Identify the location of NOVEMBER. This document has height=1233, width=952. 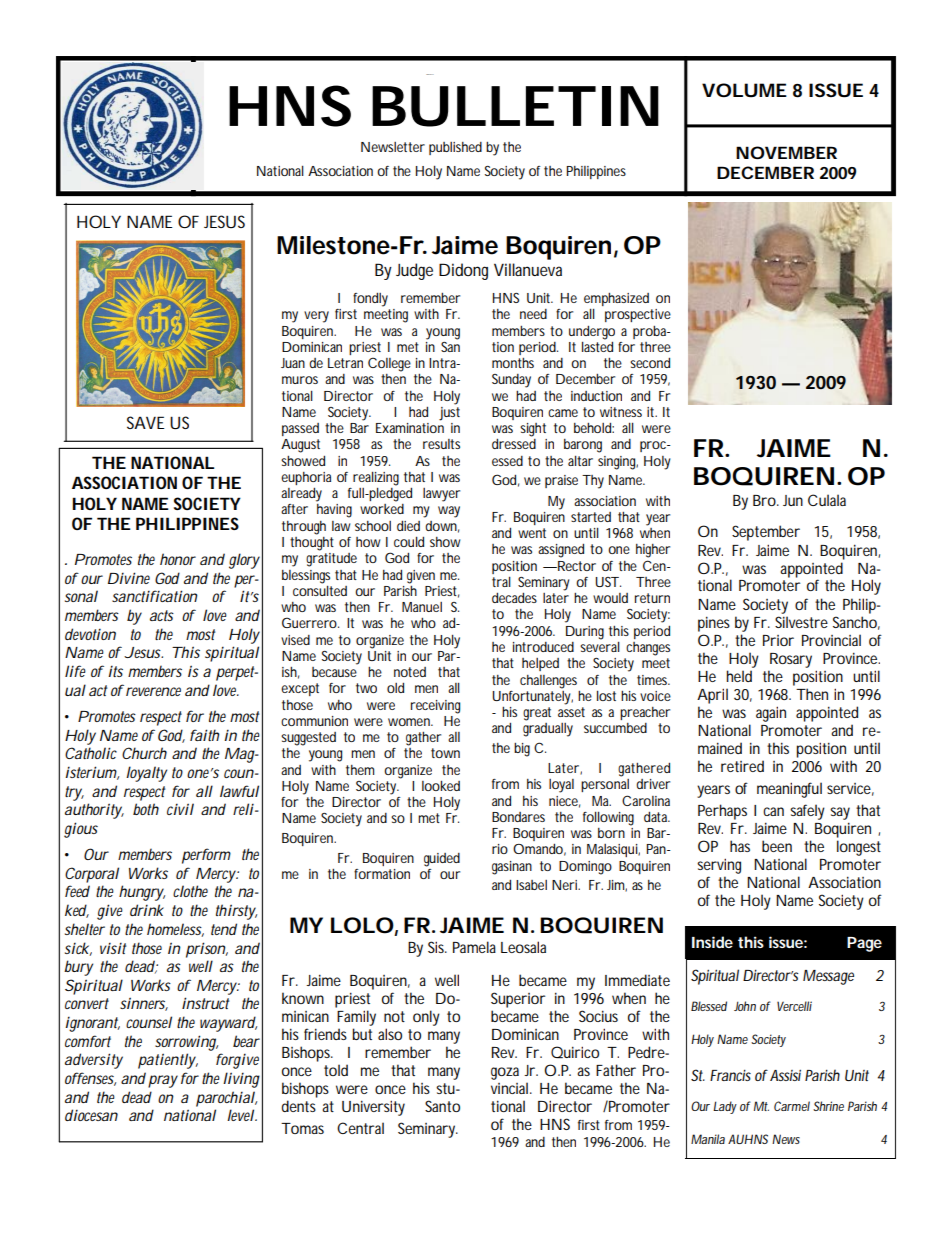
(786, 152).
